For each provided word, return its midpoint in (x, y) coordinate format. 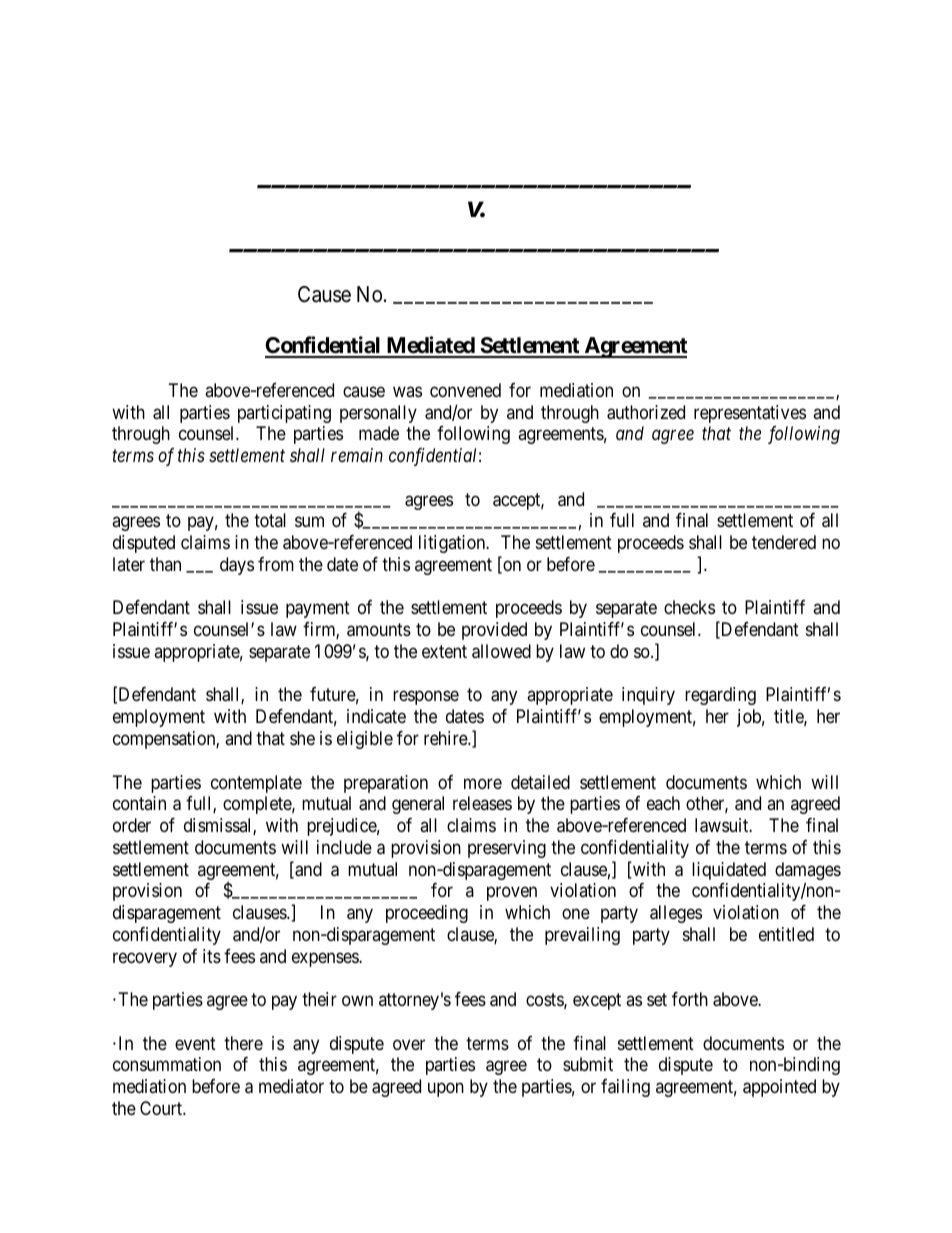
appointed (779, 1088)
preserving (507, 849)
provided (494, 631)
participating (284, 414)
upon (446, 1090)
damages (808, 872)
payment (318, 610)
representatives (750, 414)
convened (465, 390)
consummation (167, 1064)
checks (689, 607)
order (132, 825)
